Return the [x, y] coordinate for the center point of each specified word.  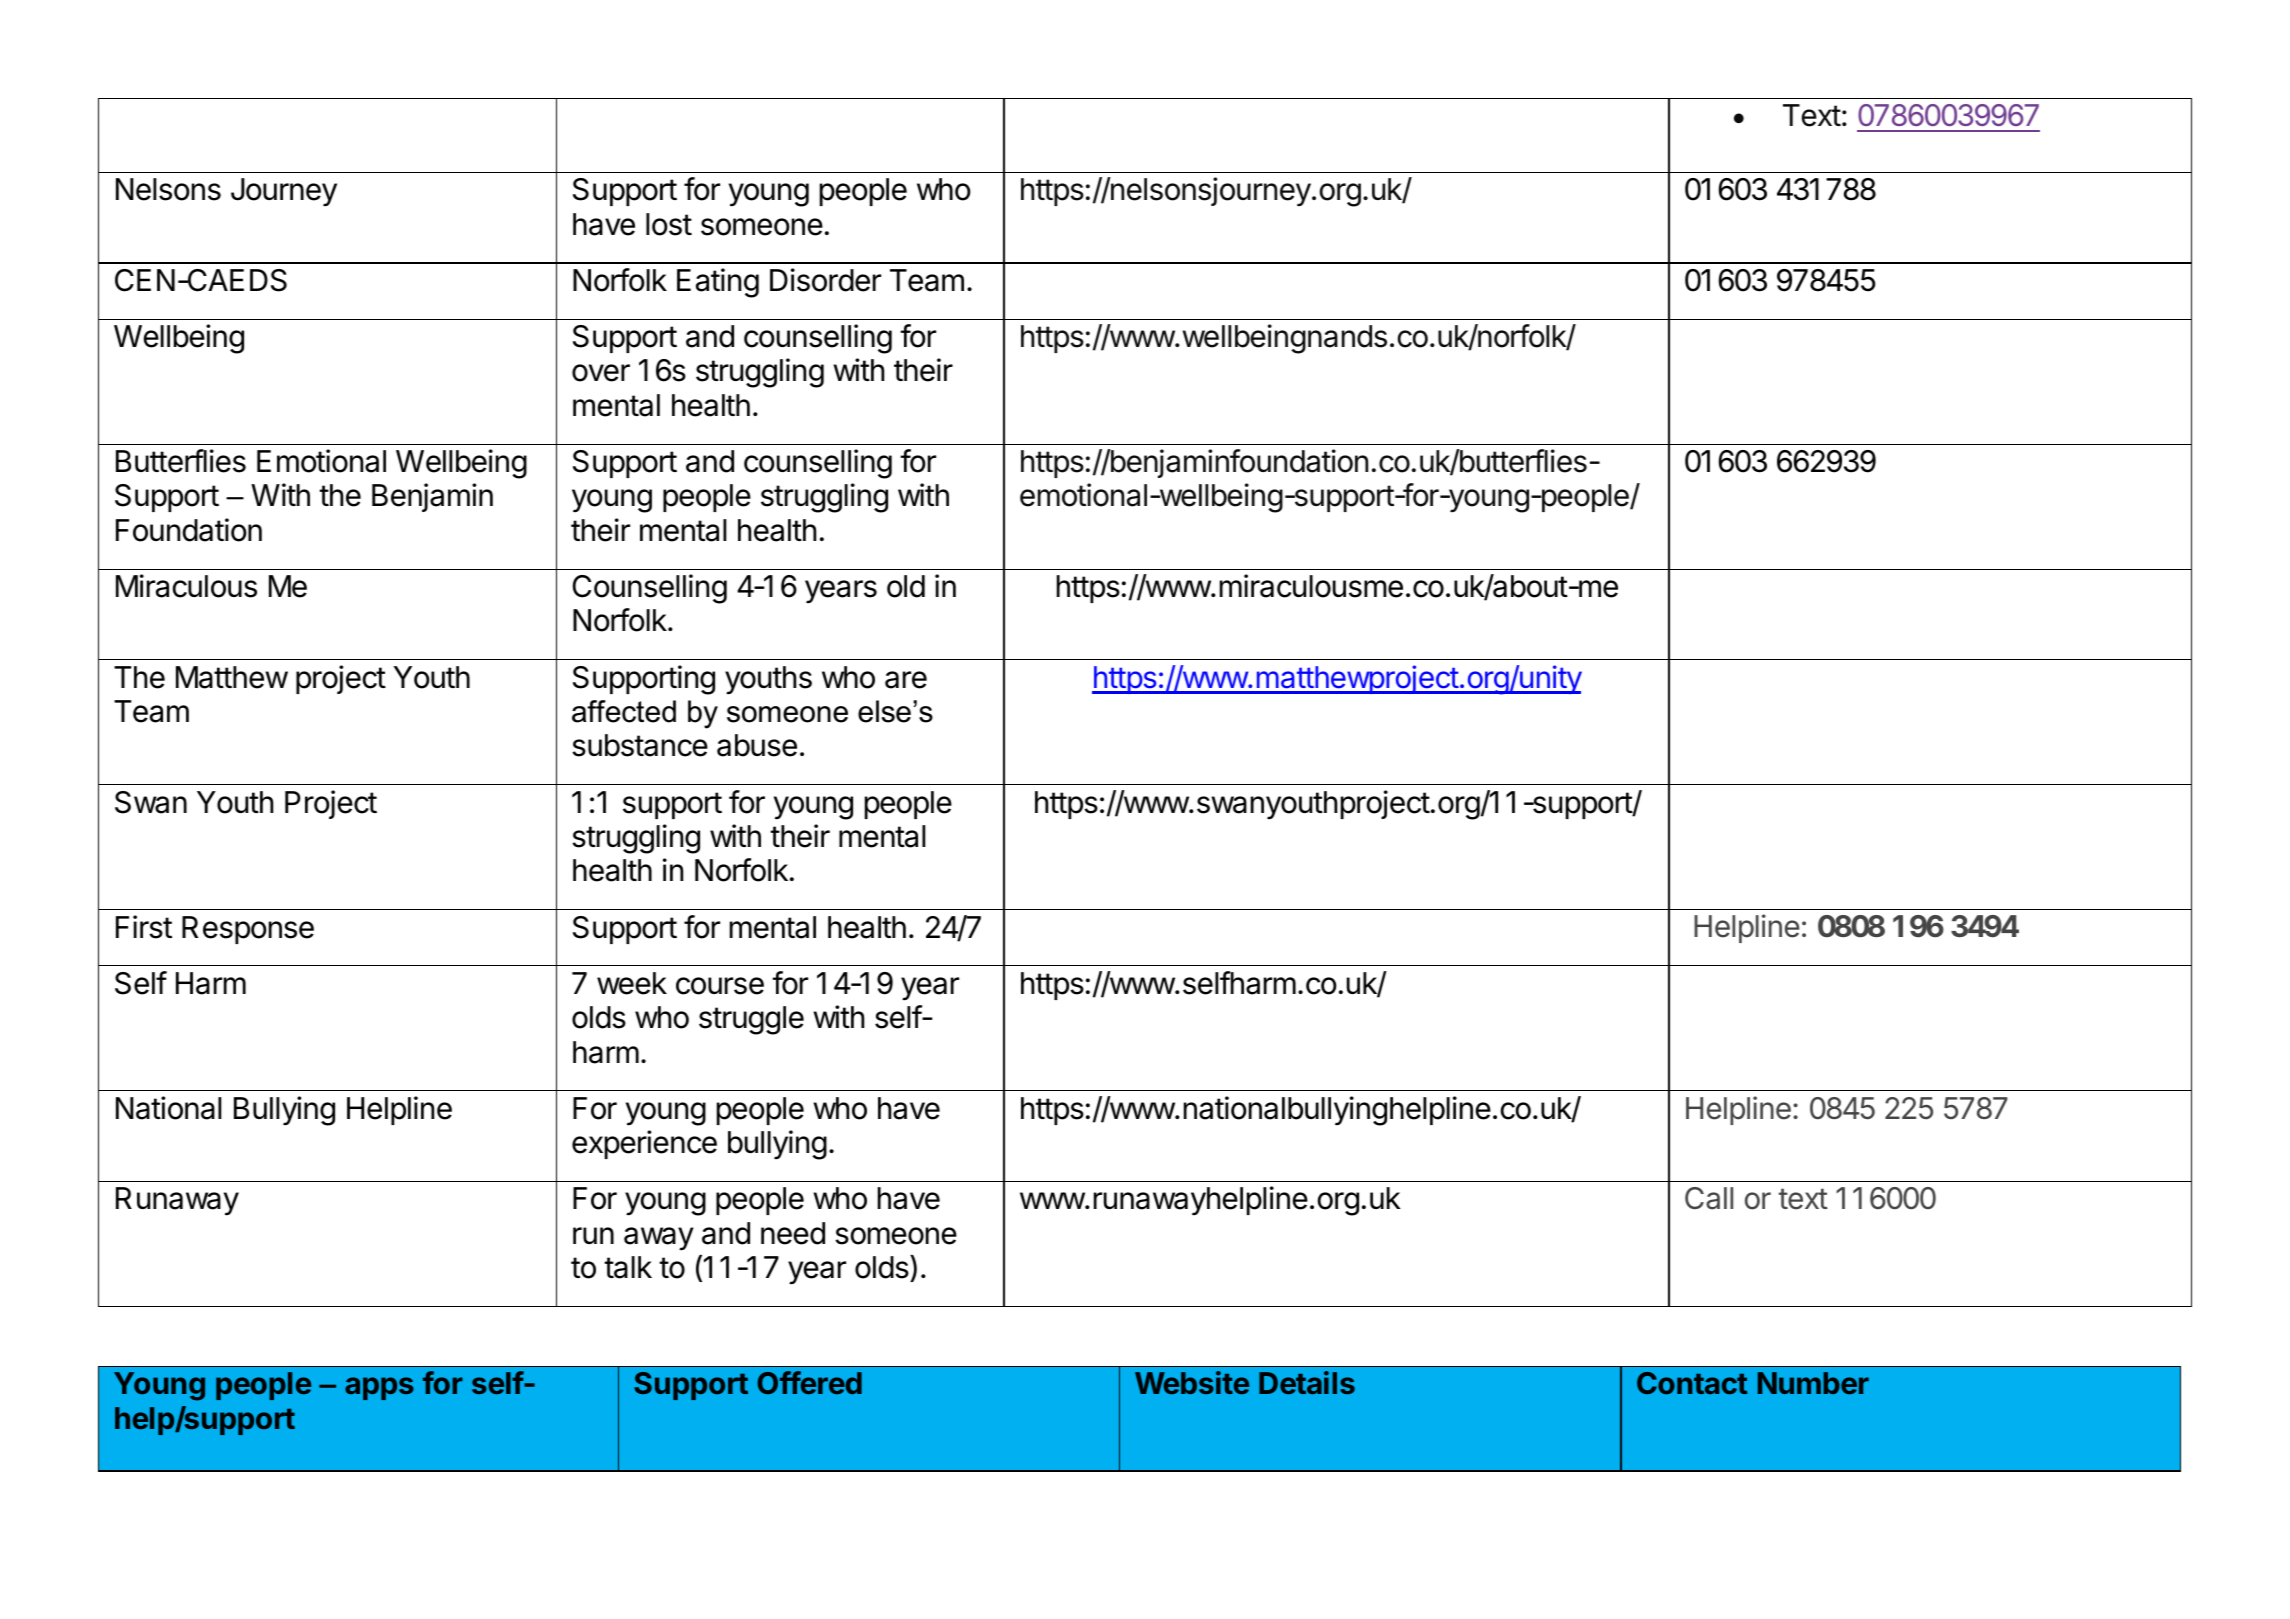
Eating [718, 283]
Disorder [825, 280]
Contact [1692, 1383]
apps [379, 1388]
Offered [810, 1382]
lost [669, 224]
